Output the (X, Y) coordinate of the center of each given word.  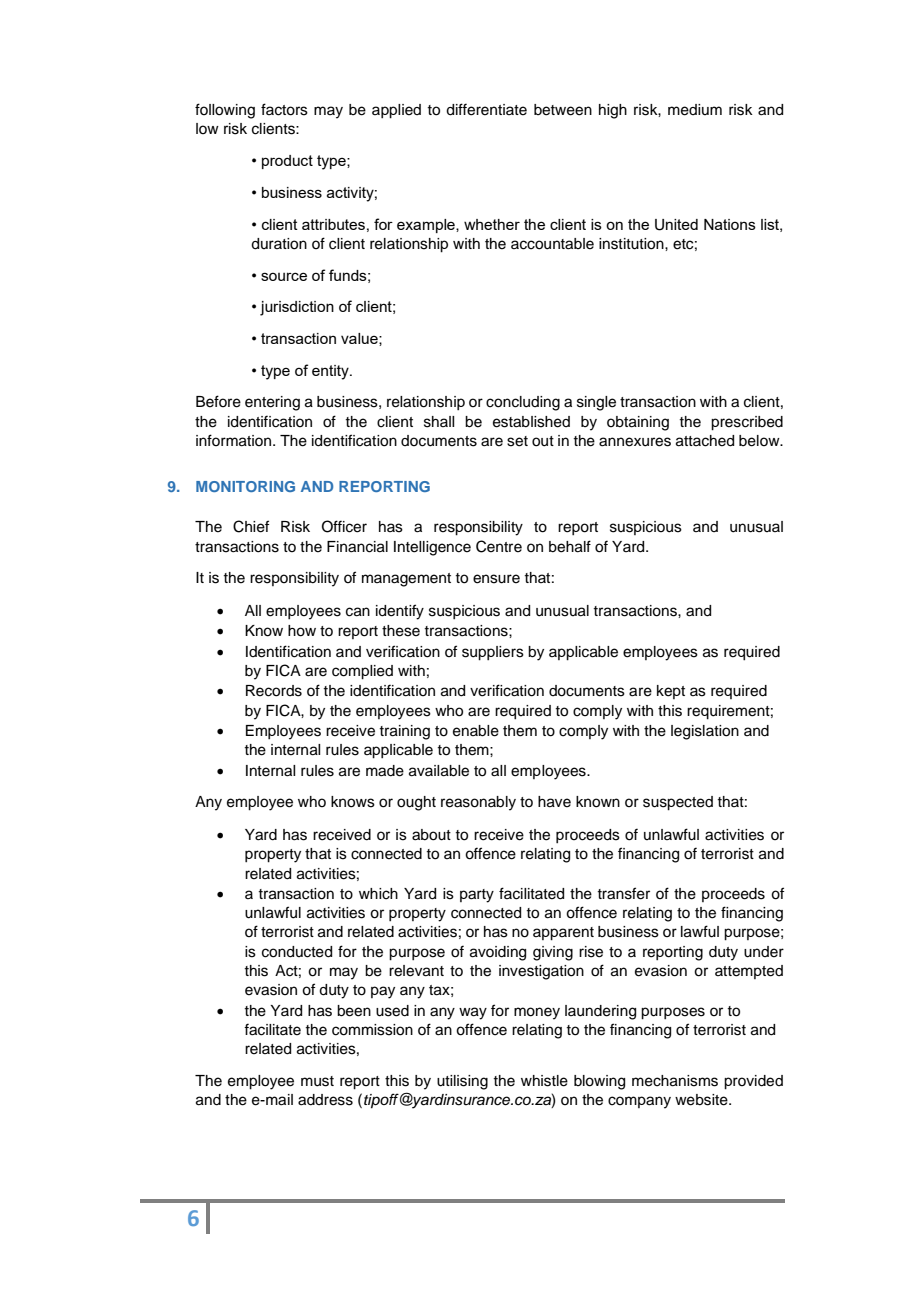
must (317, 1081)
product (287, 162)
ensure (496, 579)
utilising (462, 1082)
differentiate (486, 109)
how (302, 631)
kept (671, 692)
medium (695, 110)
